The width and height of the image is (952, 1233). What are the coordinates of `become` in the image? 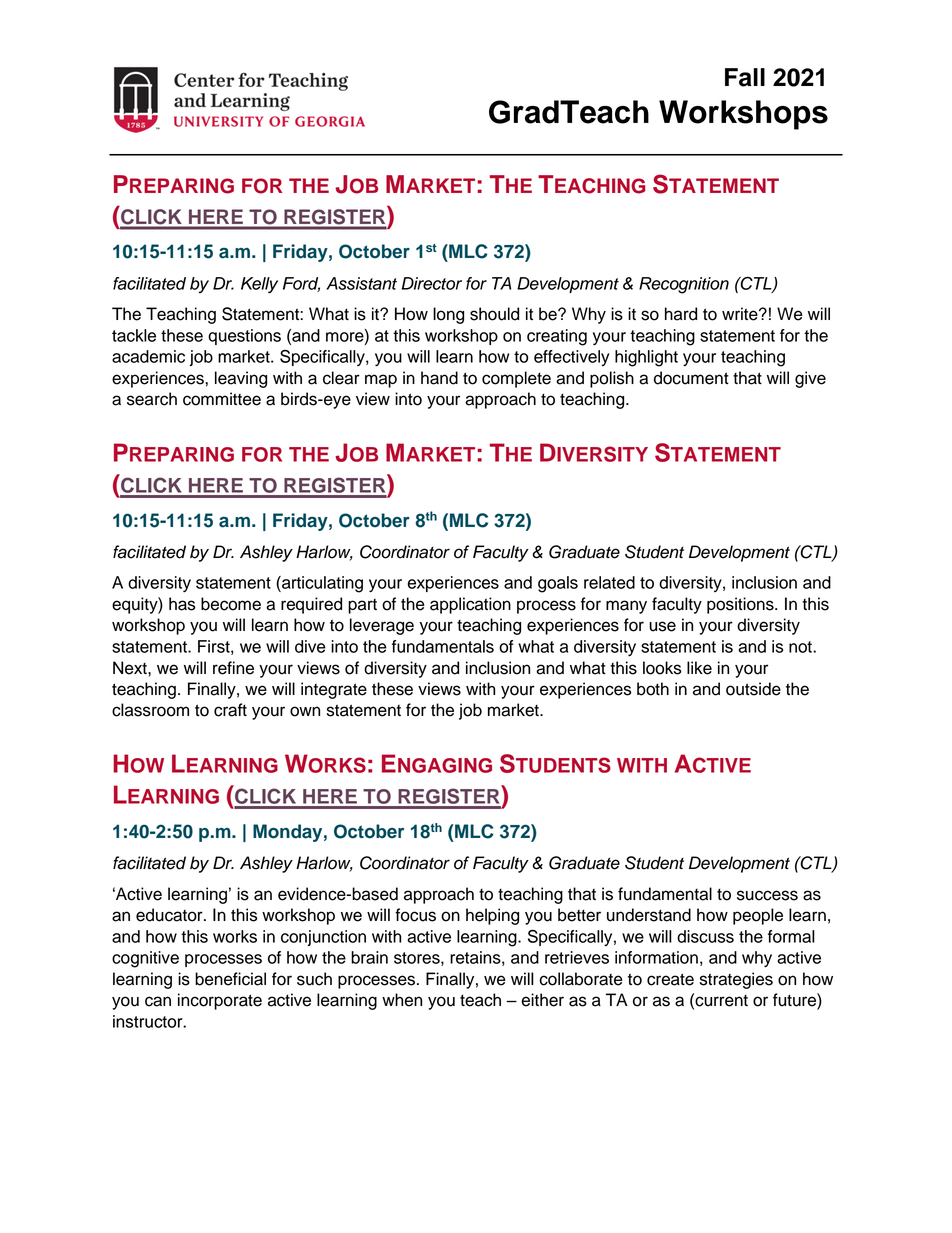 It's located at (231, 604).
